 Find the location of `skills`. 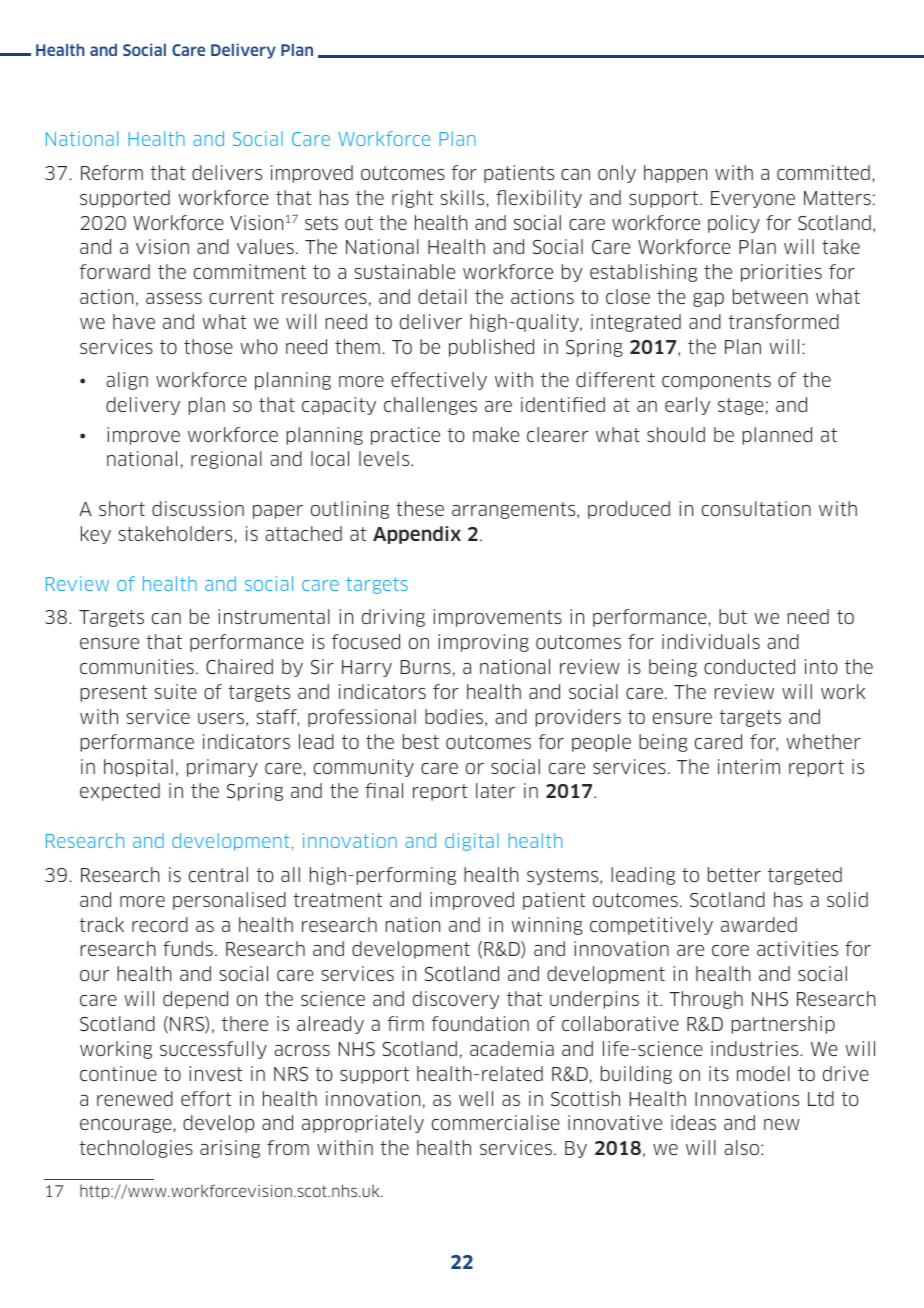

skills is located at coordinates (463, 197).
